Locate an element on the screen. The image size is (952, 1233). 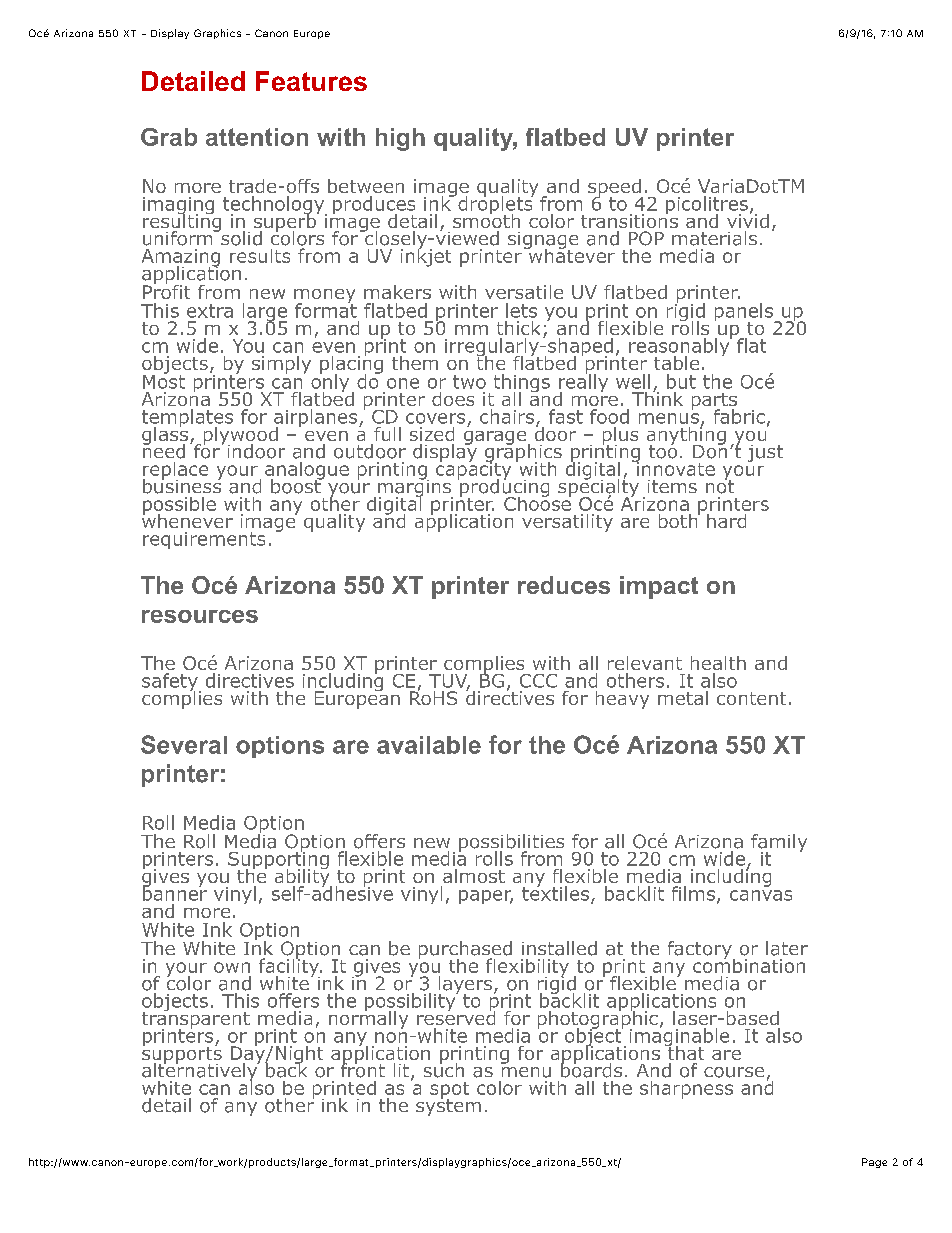
hard is located at coordinates (726, 521).
